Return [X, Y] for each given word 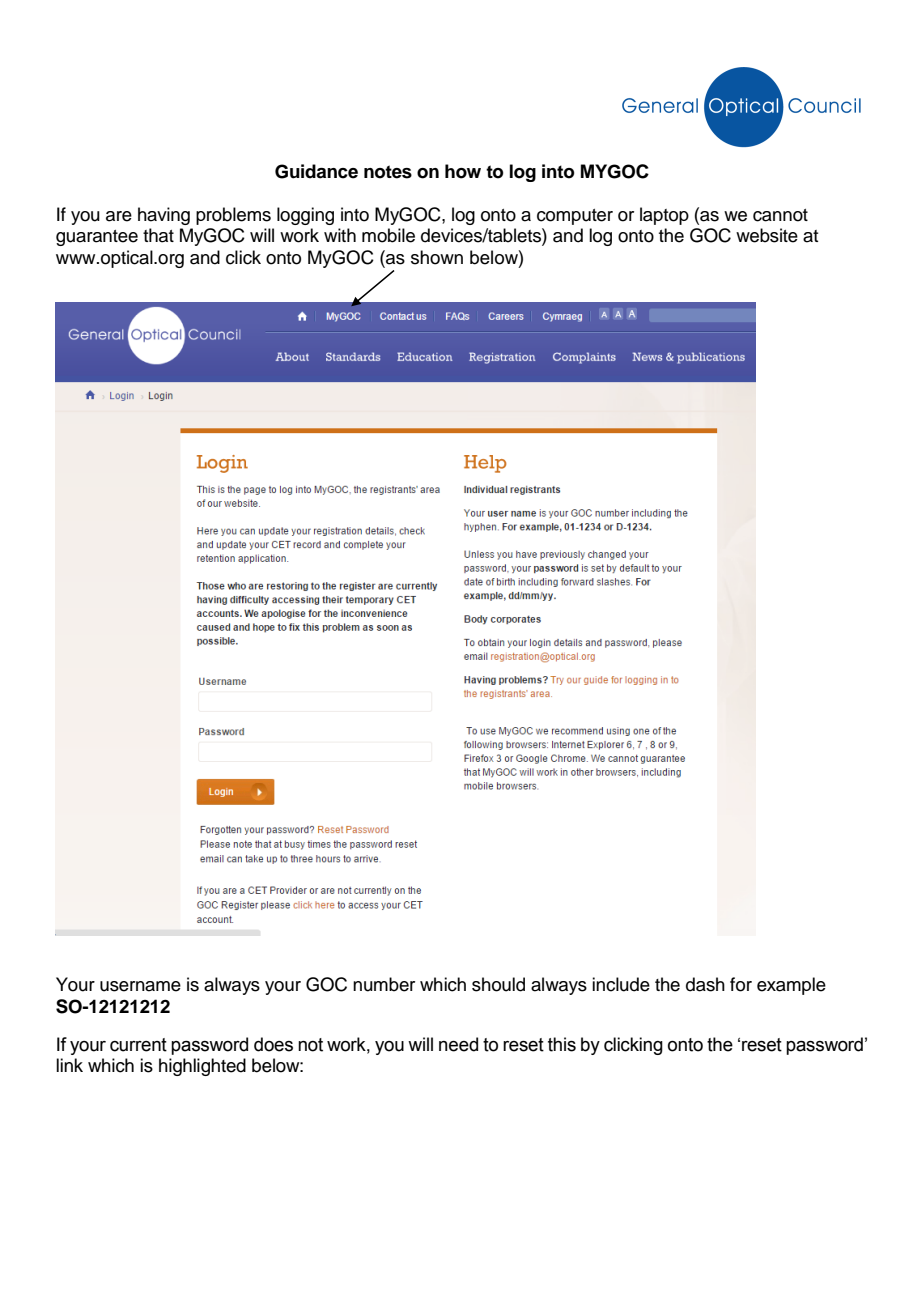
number [384, 984]
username [140, 986]
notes [388, 172]
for [741, 984]
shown [437, 257]
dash [705, 984]
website [767, 235]
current [138, 1045]
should [498, 984]
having [164, 216]
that [158, 235]
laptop [664, 216]
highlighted [202, 1067]
